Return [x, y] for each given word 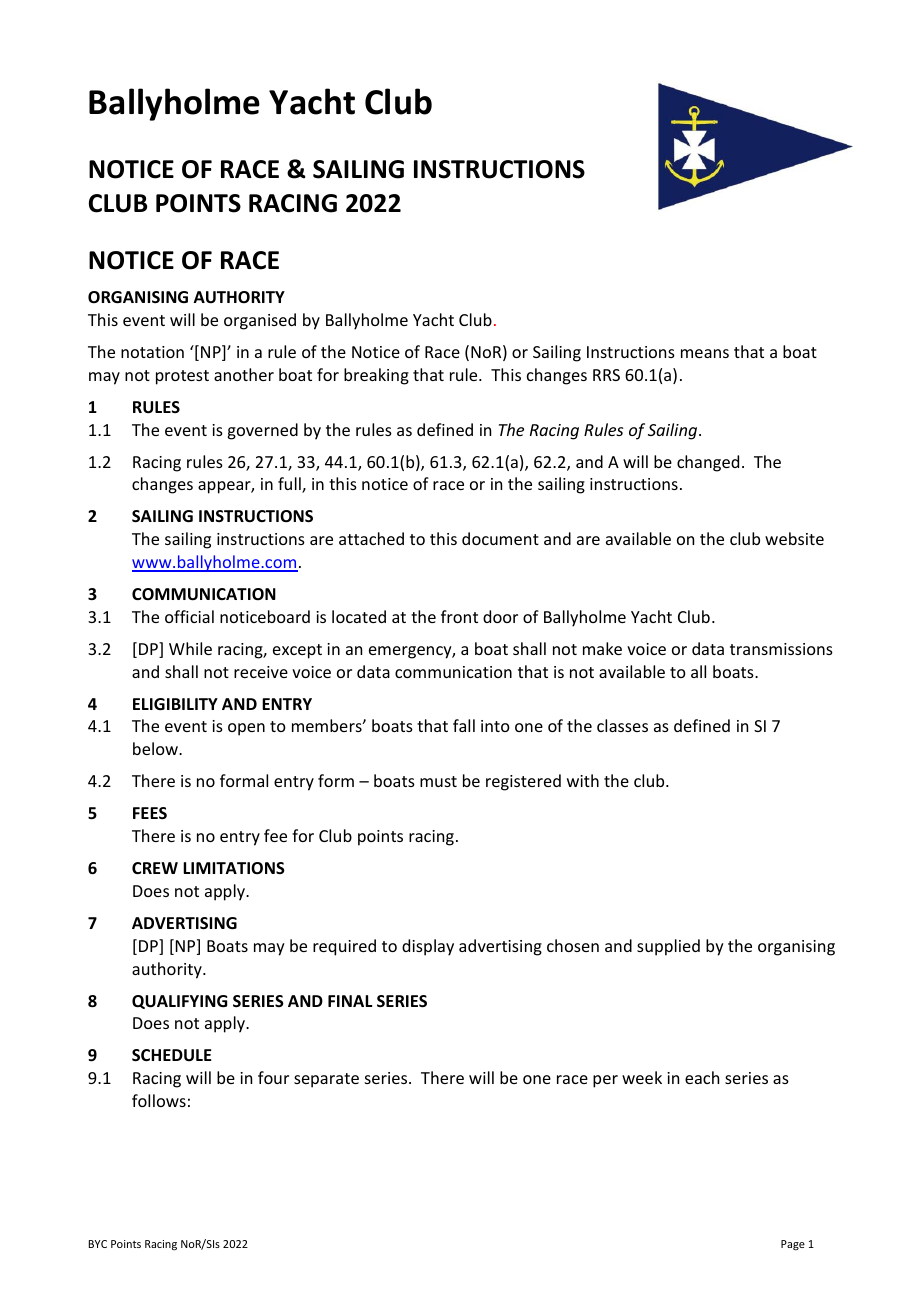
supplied [668, 947]
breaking [376, 376]
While [190, 648]
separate [326, 1080]
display [428, 947]
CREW [155, 868]
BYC [98, 1244]
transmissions [781, 649]
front [459, 616]
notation [152, 352]
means [705, 353]
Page [793, 1245]
